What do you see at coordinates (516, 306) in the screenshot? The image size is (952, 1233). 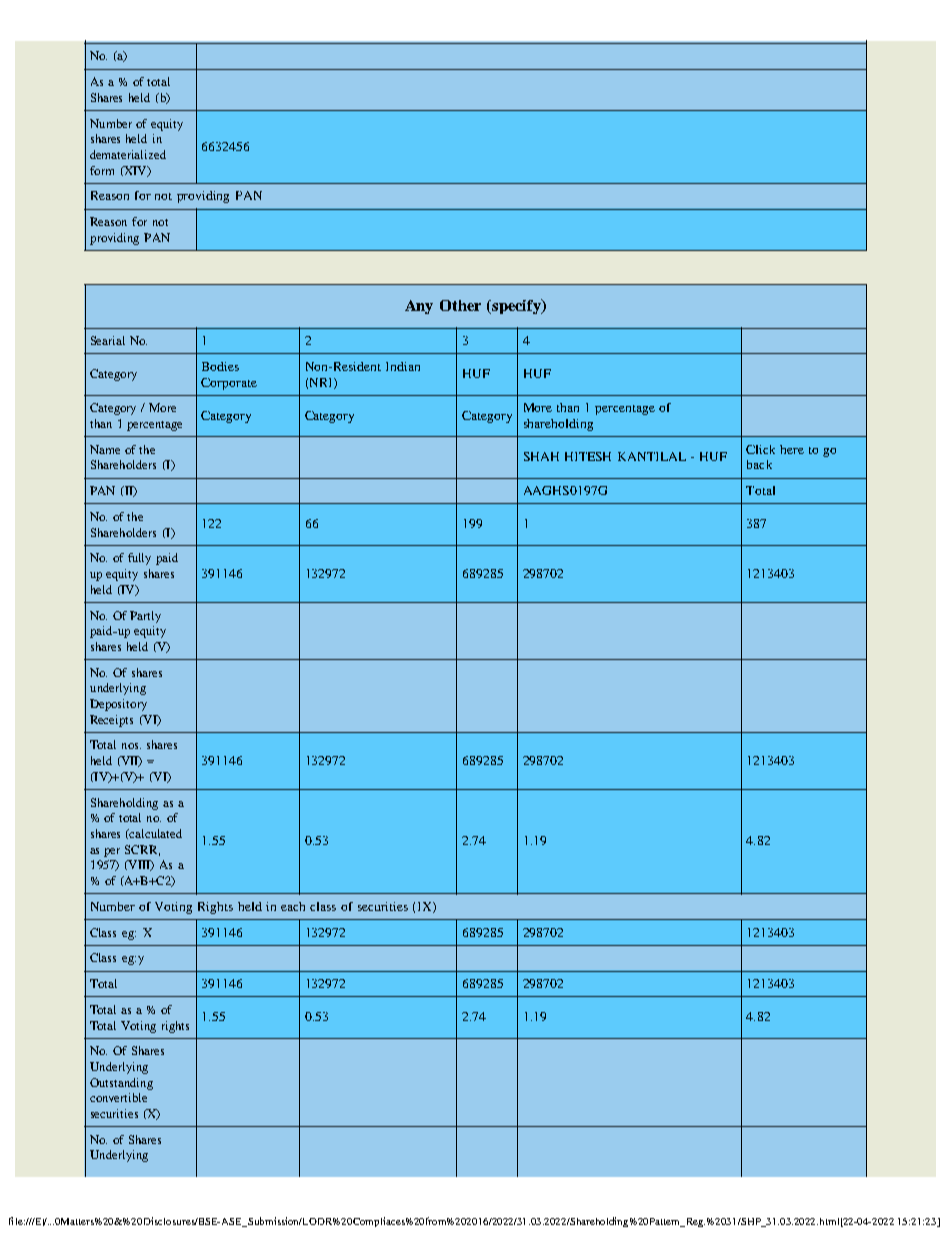 I see `specify` at bounding box center [516, 306].
